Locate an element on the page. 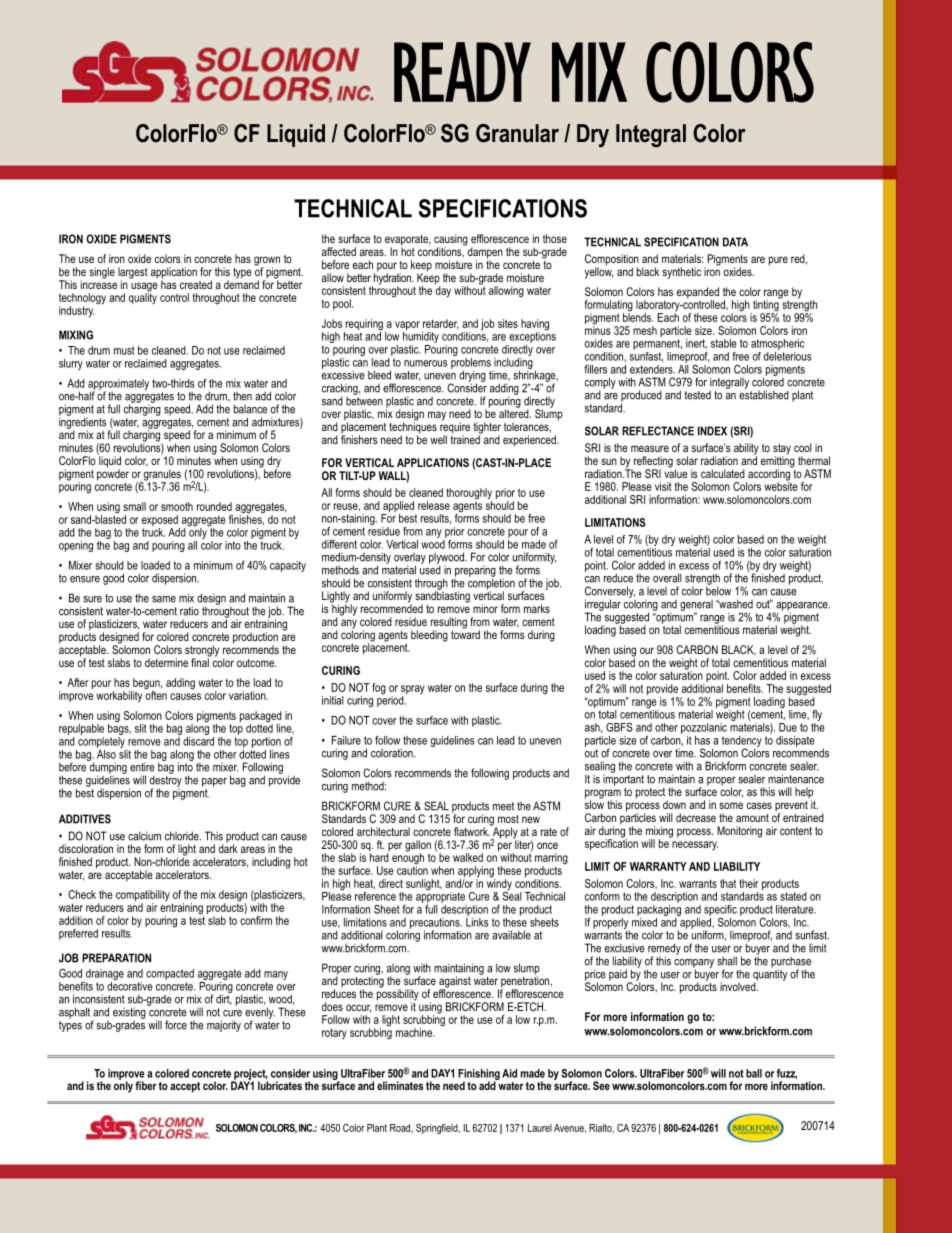 This image has width=952, height=1233. granules is located at coordinates (161, 476).
